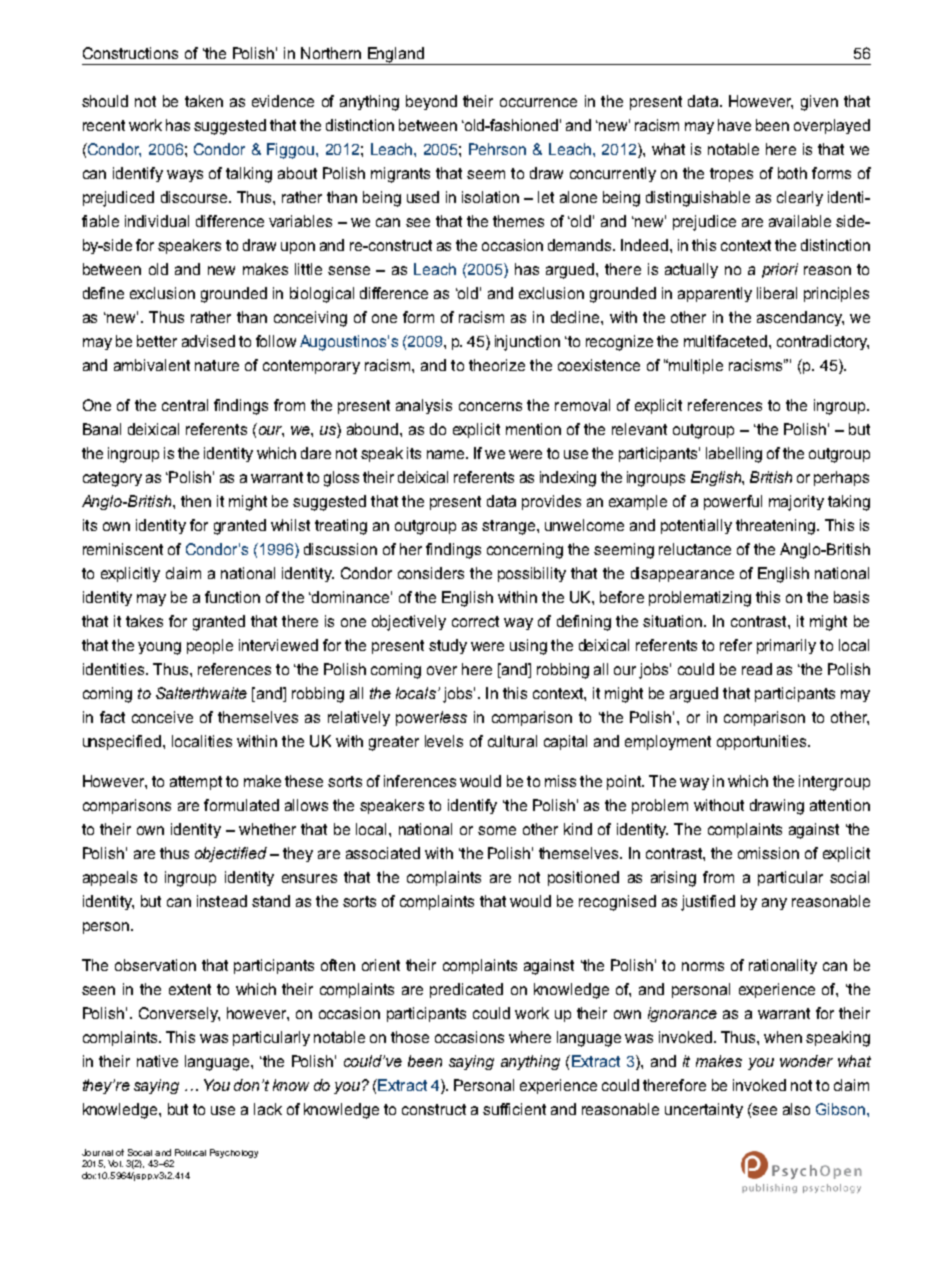  Describe the element at coordinates (196, 501) in the screenshot. I see `then` at that location.
